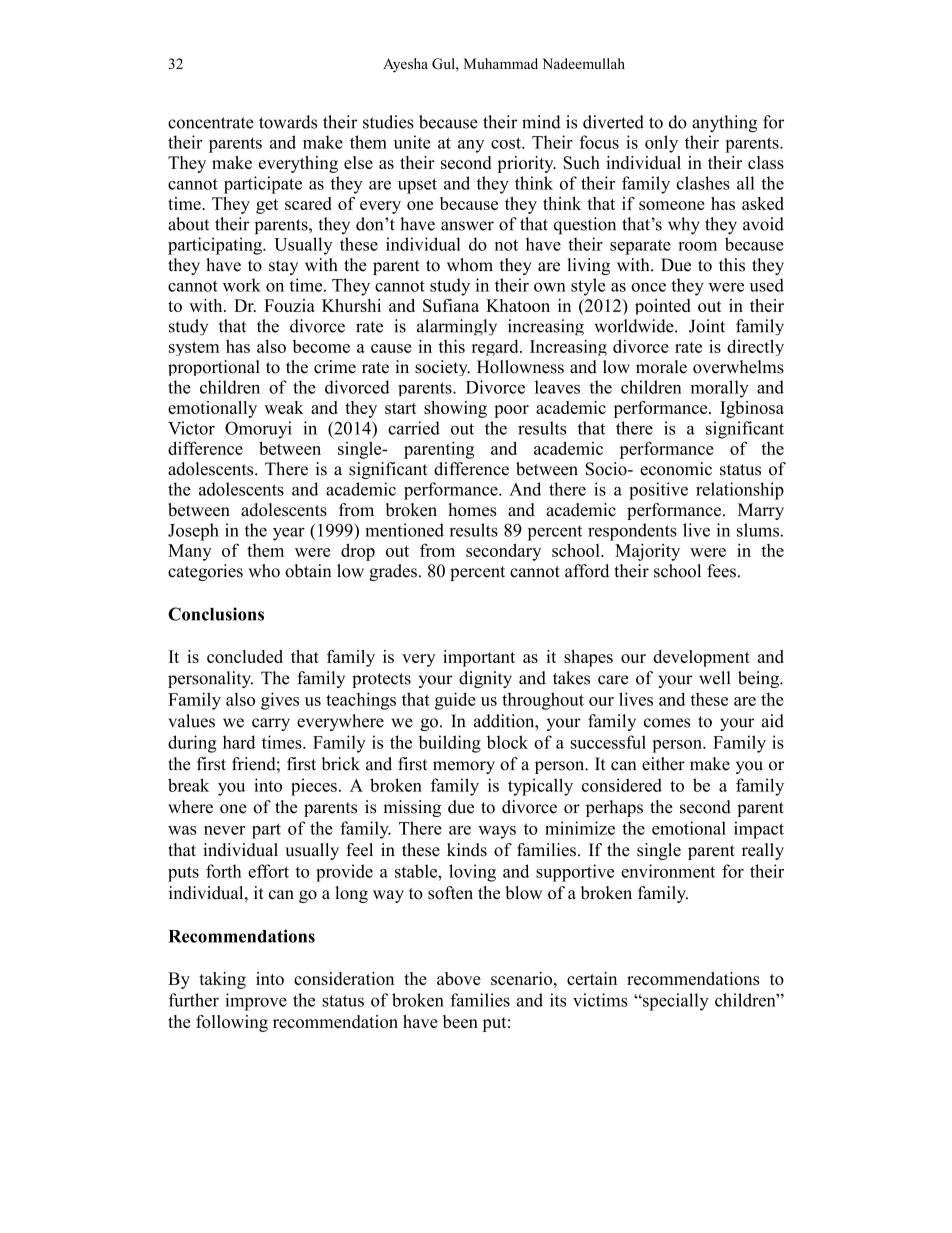 This image has width=952, height=1233. Describe the element at coordinates (256, 1002) in the image. I see `improve` at that location.
